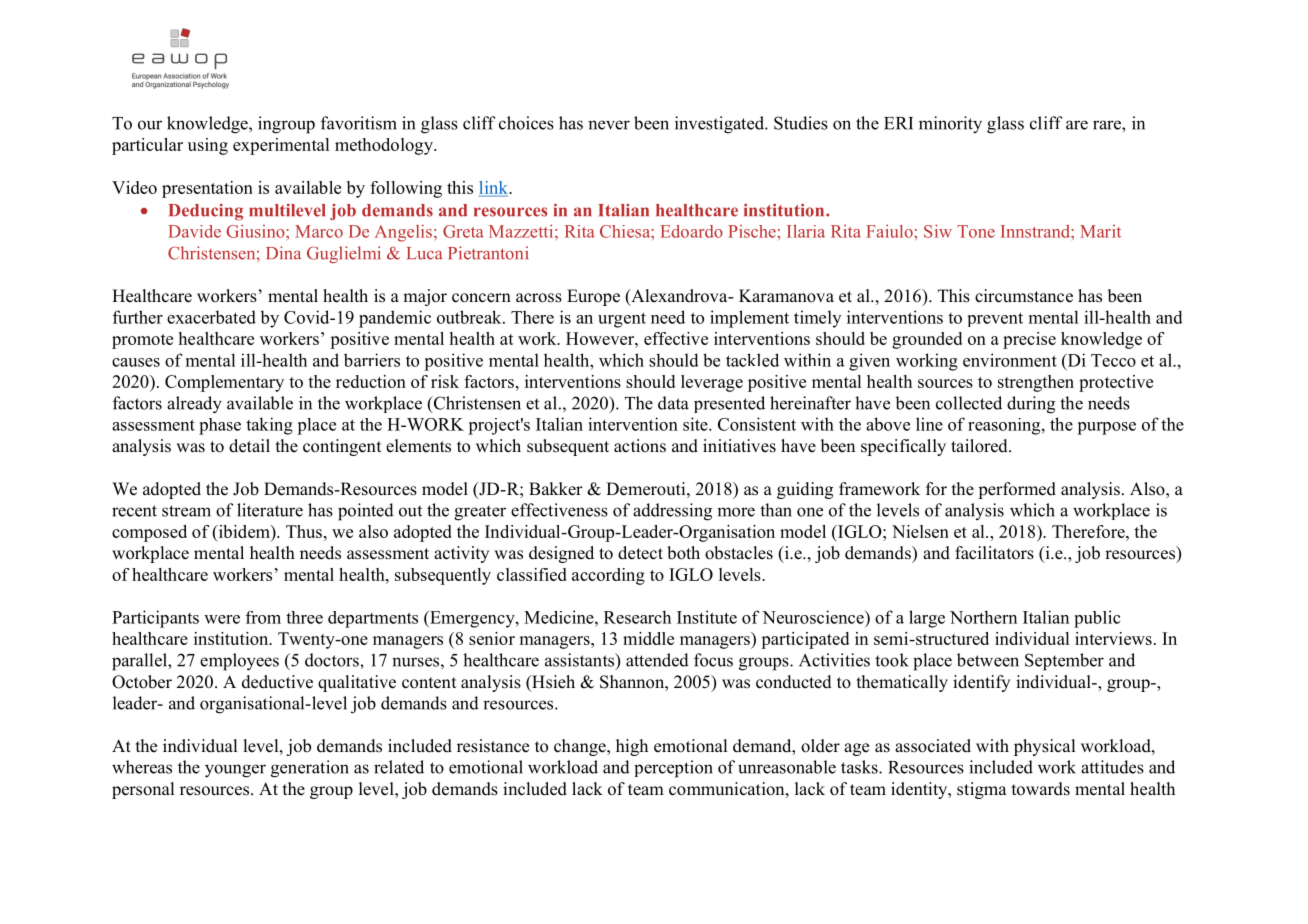 The height and width of the screenshot is (924, 1308). What do you see at coordinates (640, 553) in the screenshot?
I see `detect` at bounding box center [640, 553].
